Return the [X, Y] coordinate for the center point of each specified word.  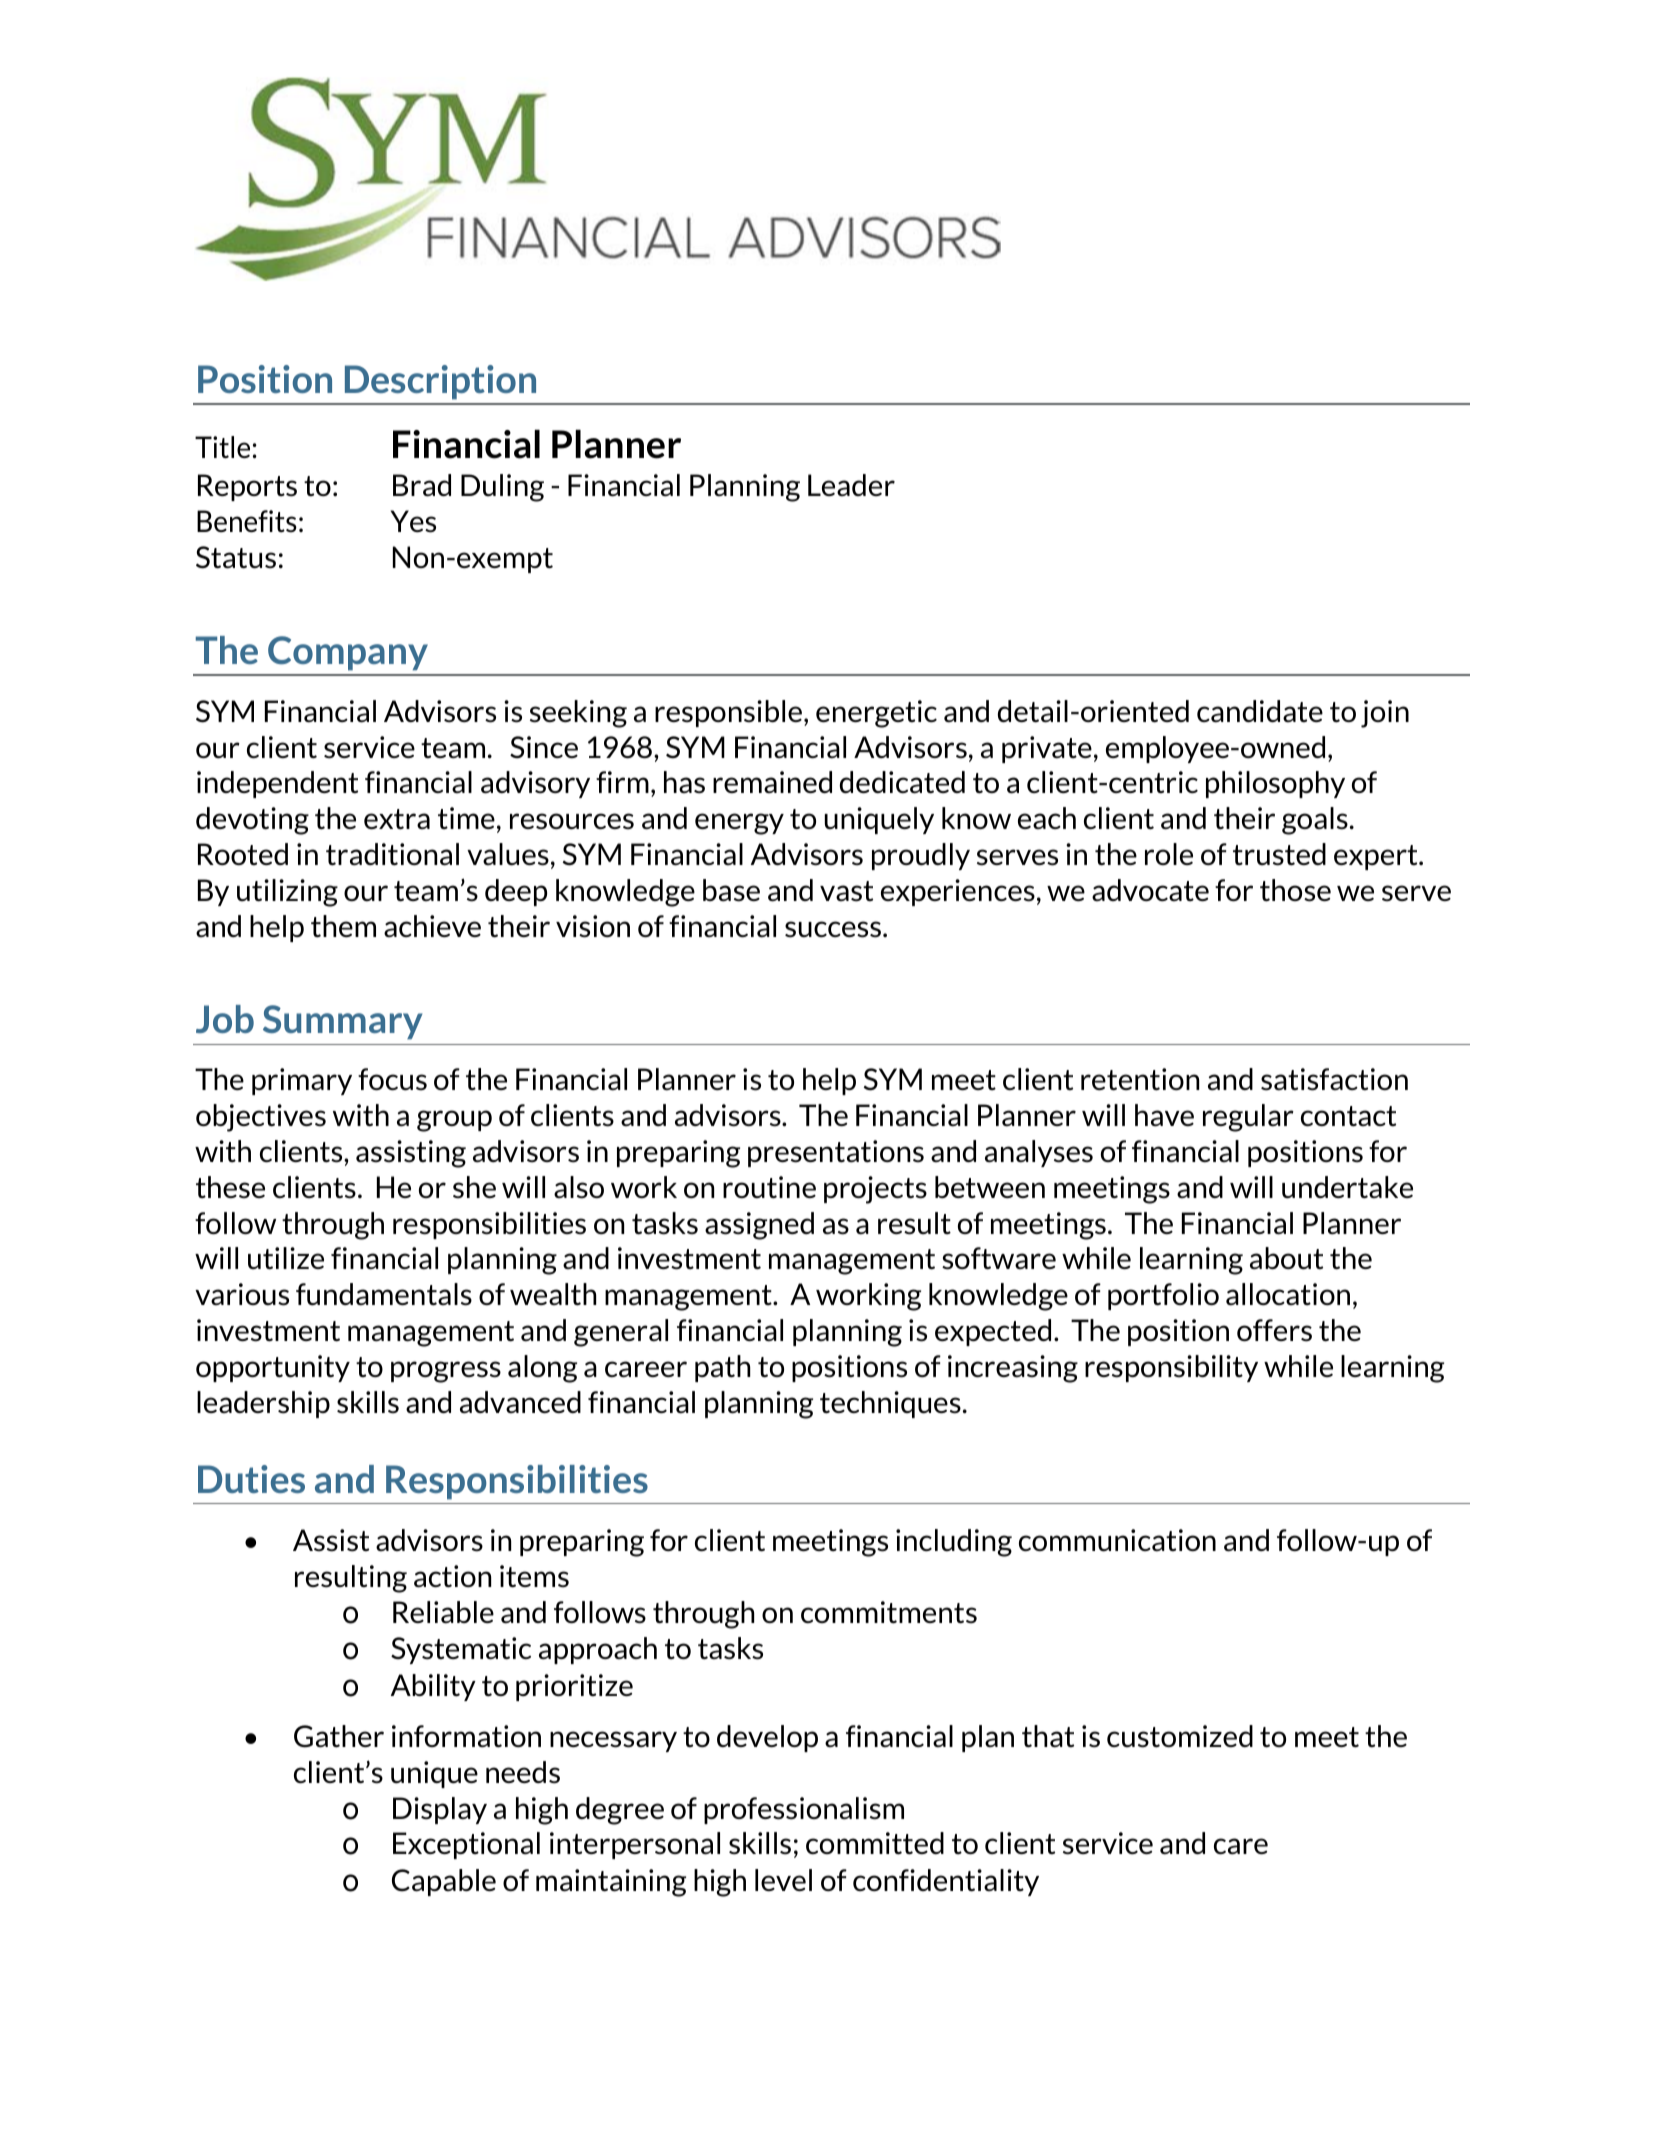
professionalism [804, 1810]
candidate [1260, 711]
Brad [422, 485]
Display [440, 1810]
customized [1180, 1736]
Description [440, 382]
